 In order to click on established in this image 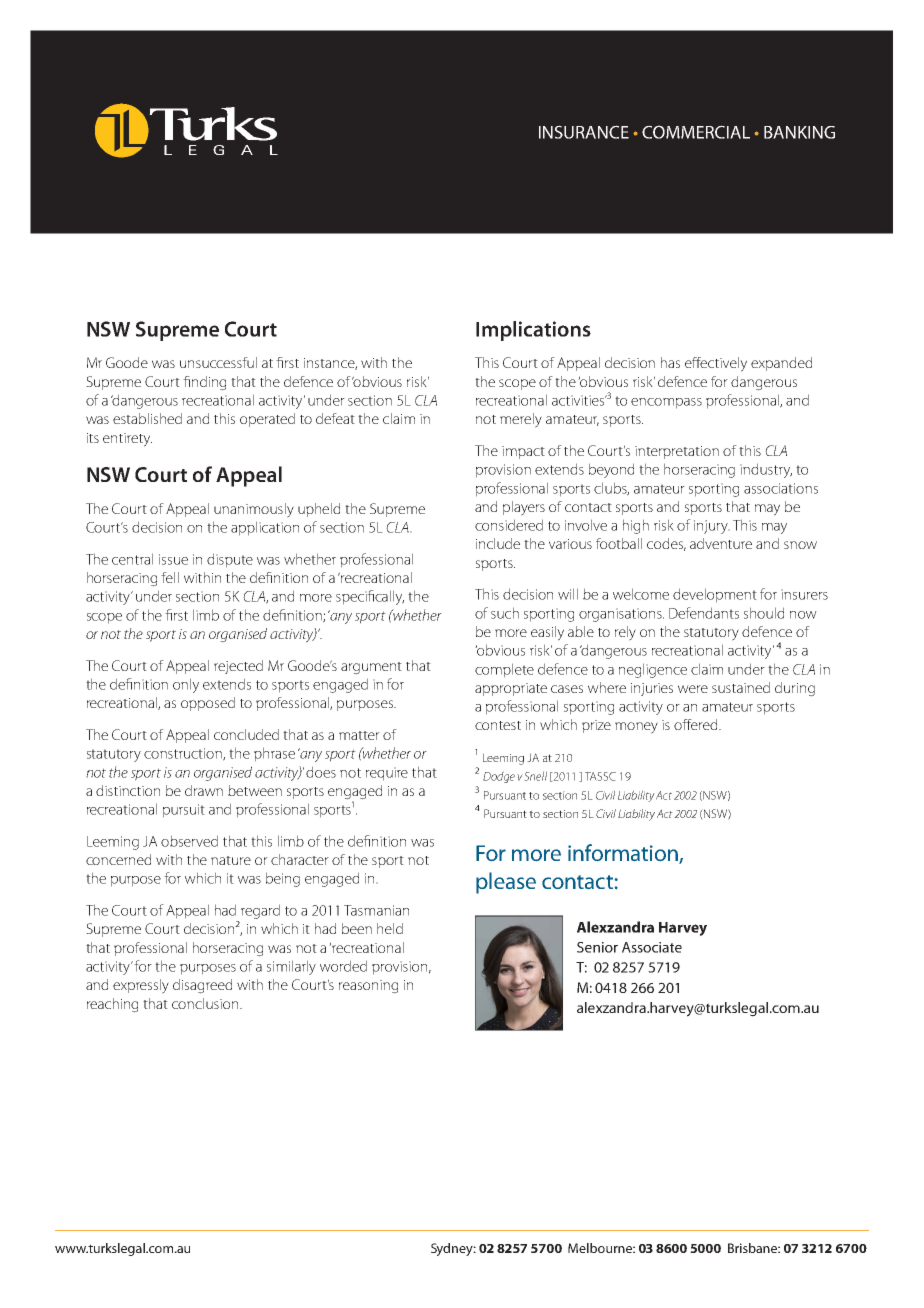, I will do `click(147, 418)`.
